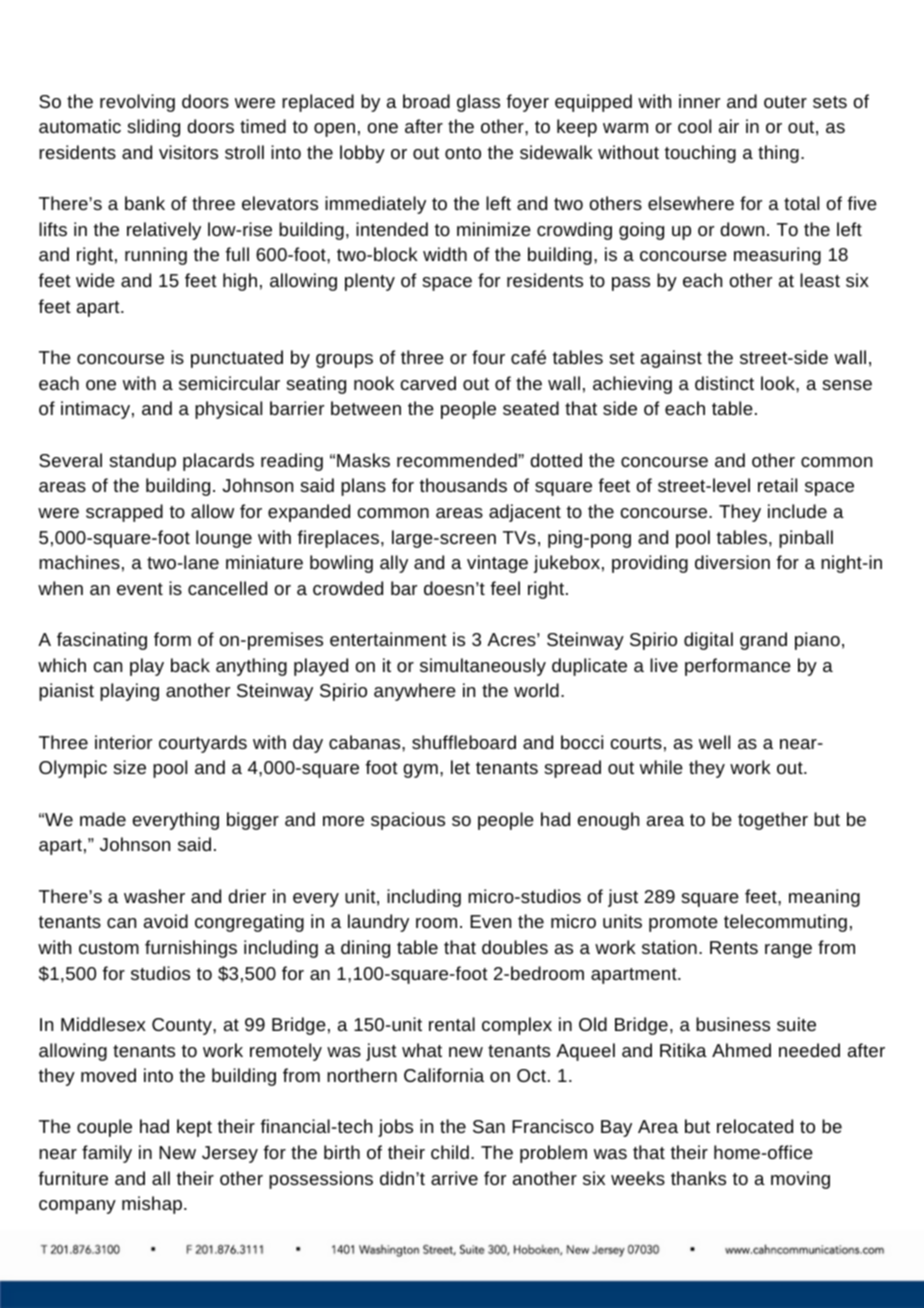 Image resolution: width=924 pixels, height=1308 pixels. Describe the element at coordinates (454, 1178) in the screenshot. I see `arrive` at that location.
